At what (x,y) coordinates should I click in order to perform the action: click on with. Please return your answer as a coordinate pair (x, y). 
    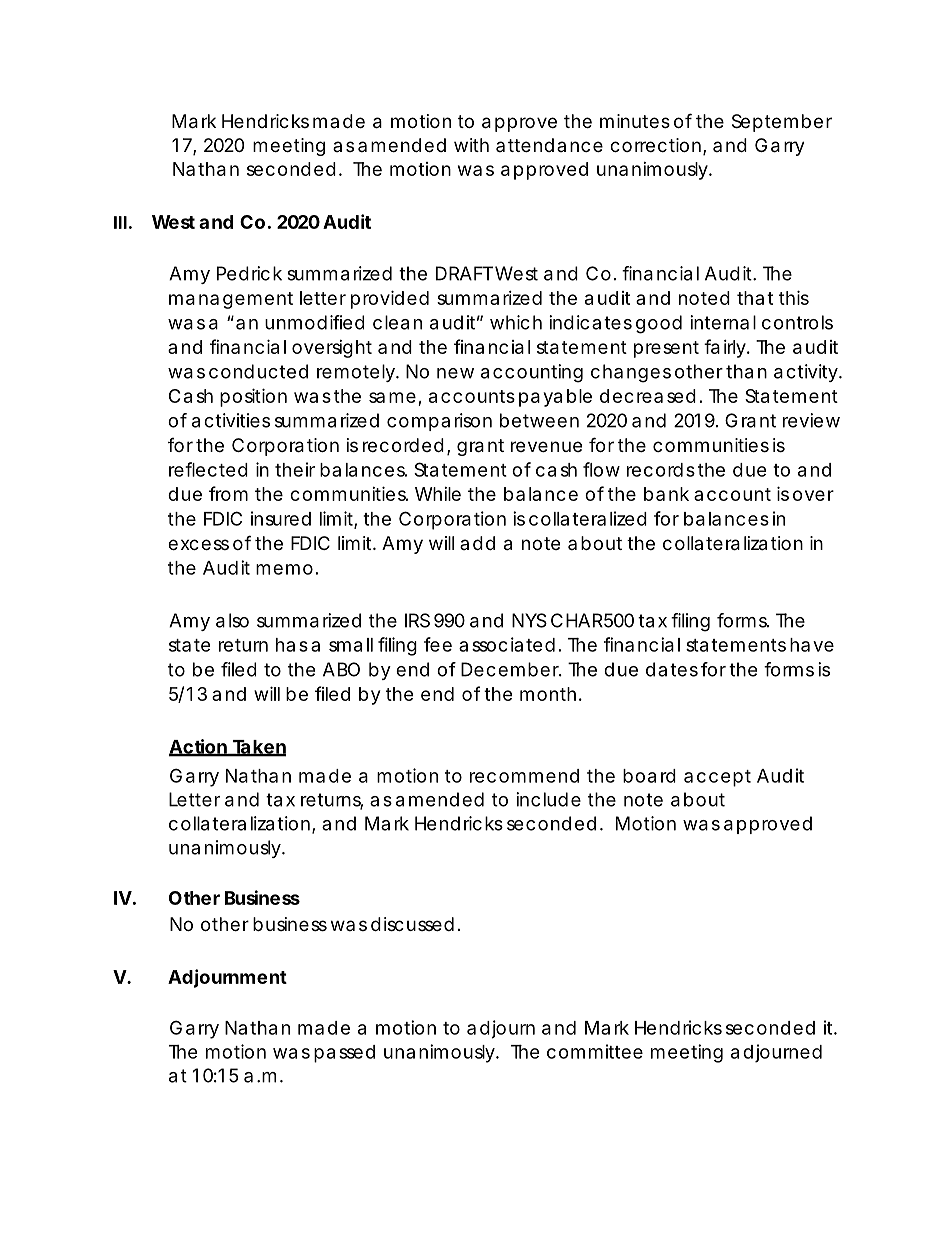
    Looking at the image, I should click on (471, 145).
